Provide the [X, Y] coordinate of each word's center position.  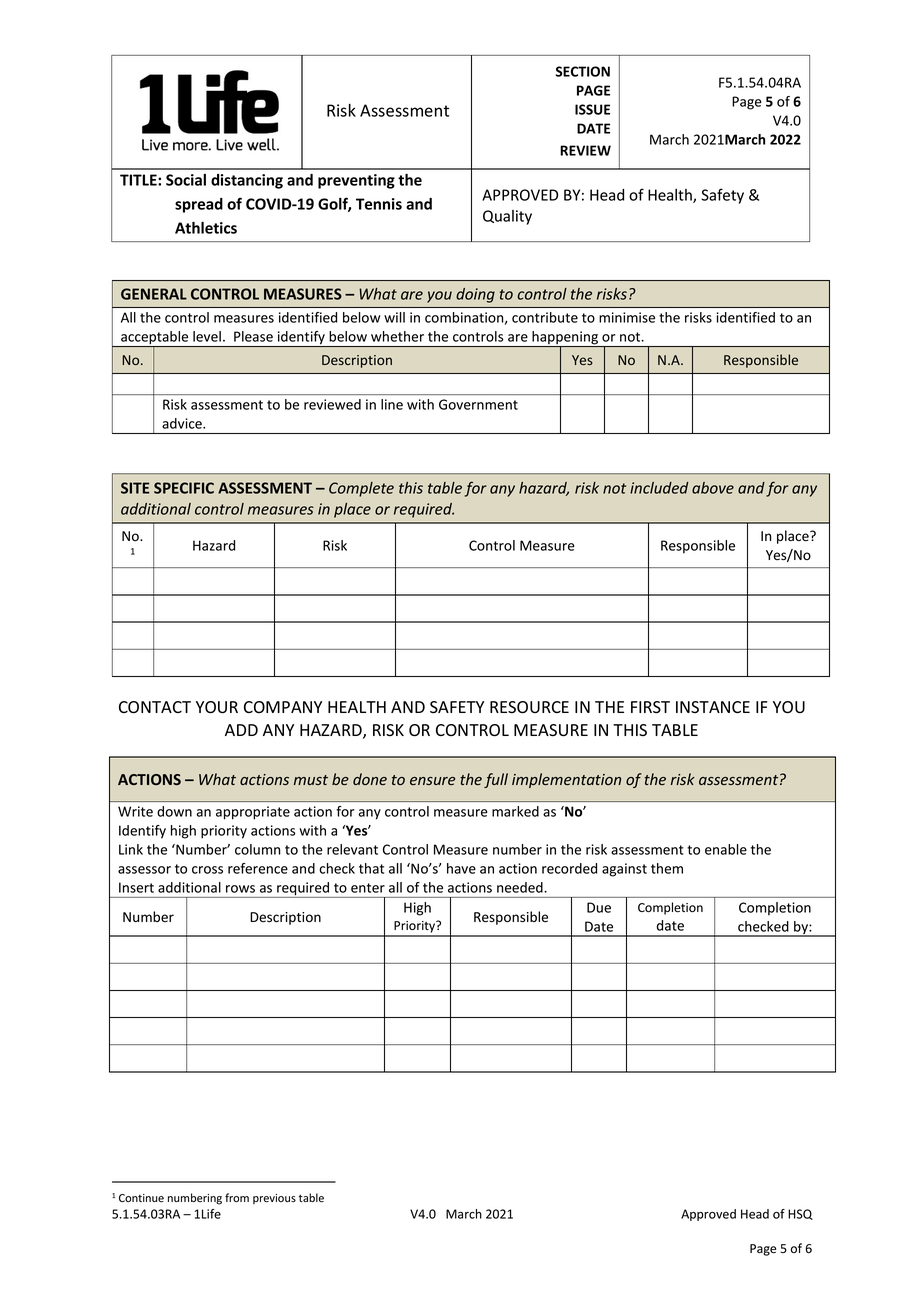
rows [240, 889]
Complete [361, 489]
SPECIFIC [184, 488]
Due [599, 907]
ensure [432, 781]
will [394, 317]
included [659, 488]
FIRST [650, 707]
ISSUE [592, 109]
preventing [356, 181]
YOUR [217, 707]
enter [368, 888]
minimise [627, 317]
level [207, 336]
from [237, 1197]
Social [186, 180]
